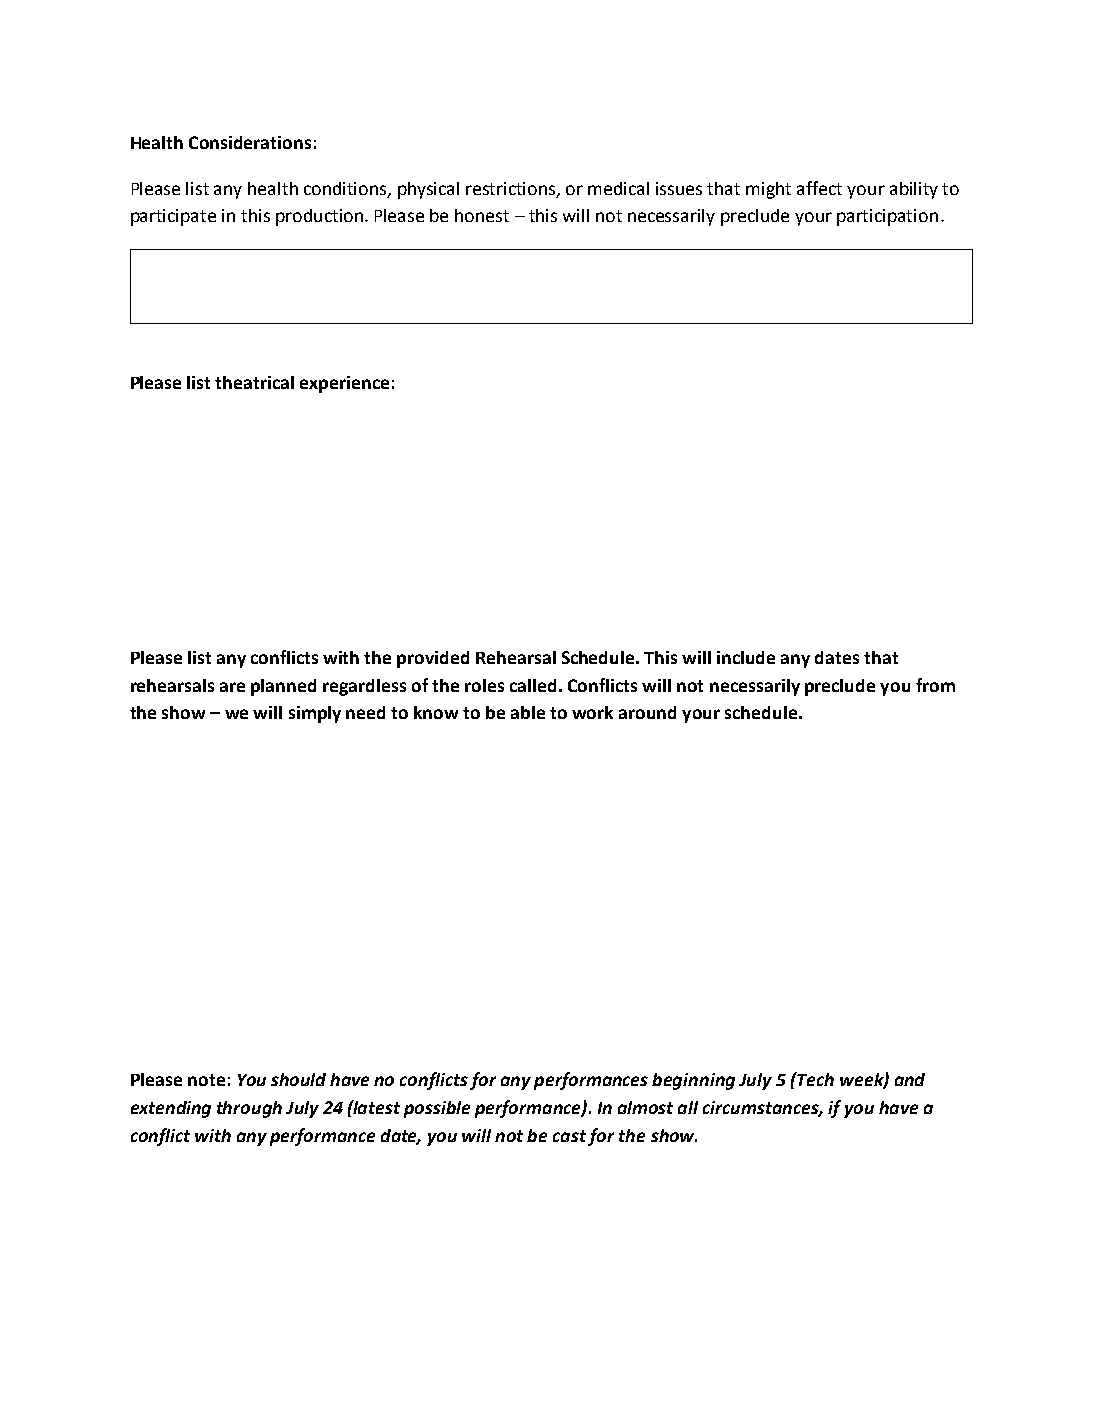 This document has width=1103, height=1428. I want to click on Tech, so click(815, 1079).
